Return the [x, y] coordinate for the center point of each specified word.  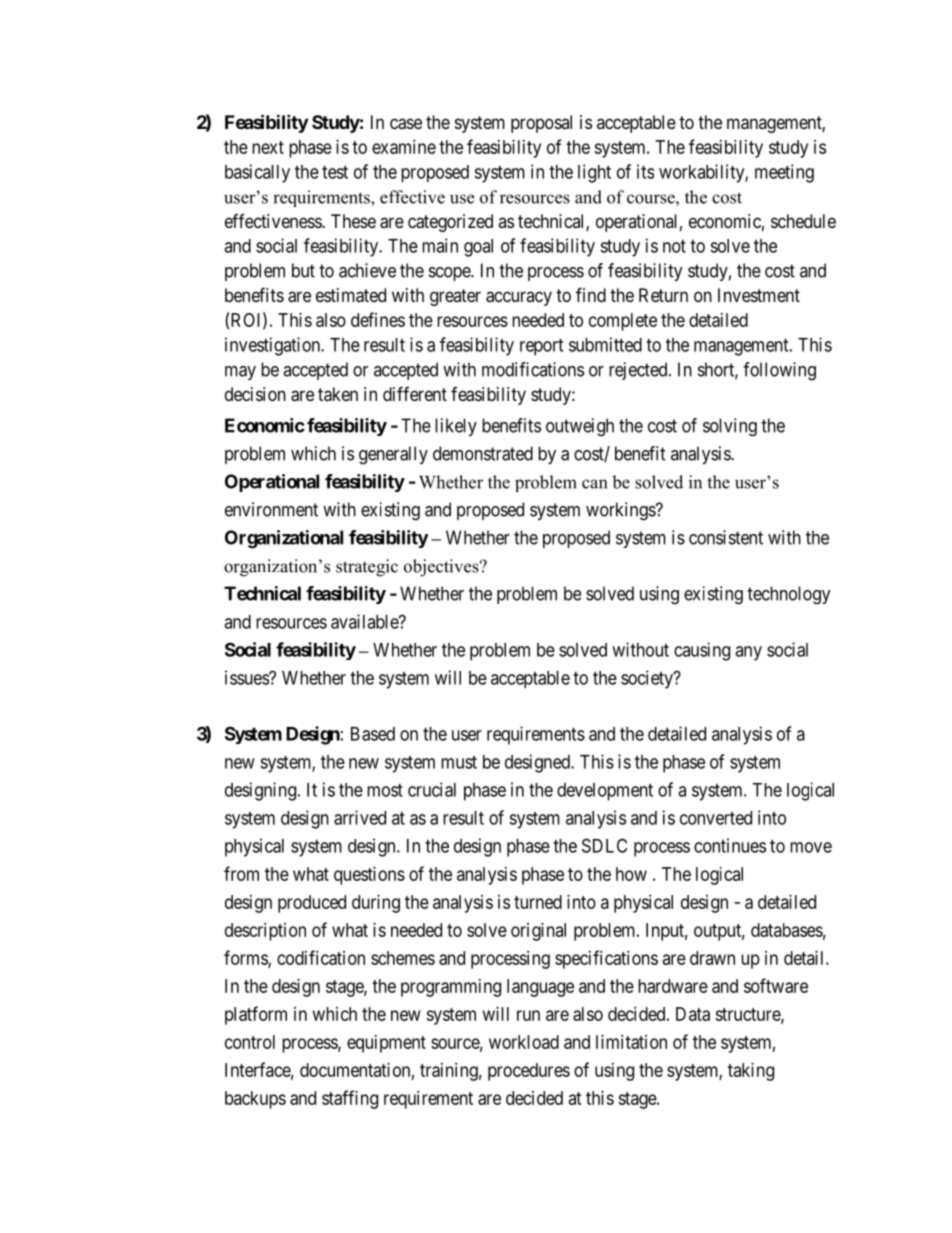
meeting [784, 173]
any [748, 653]
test [335, 172]
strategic [367, 568]
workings [621, 511]
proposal [541, 124]
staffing [350, 1099]
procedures [529, 1072]
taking [751, 1072]
